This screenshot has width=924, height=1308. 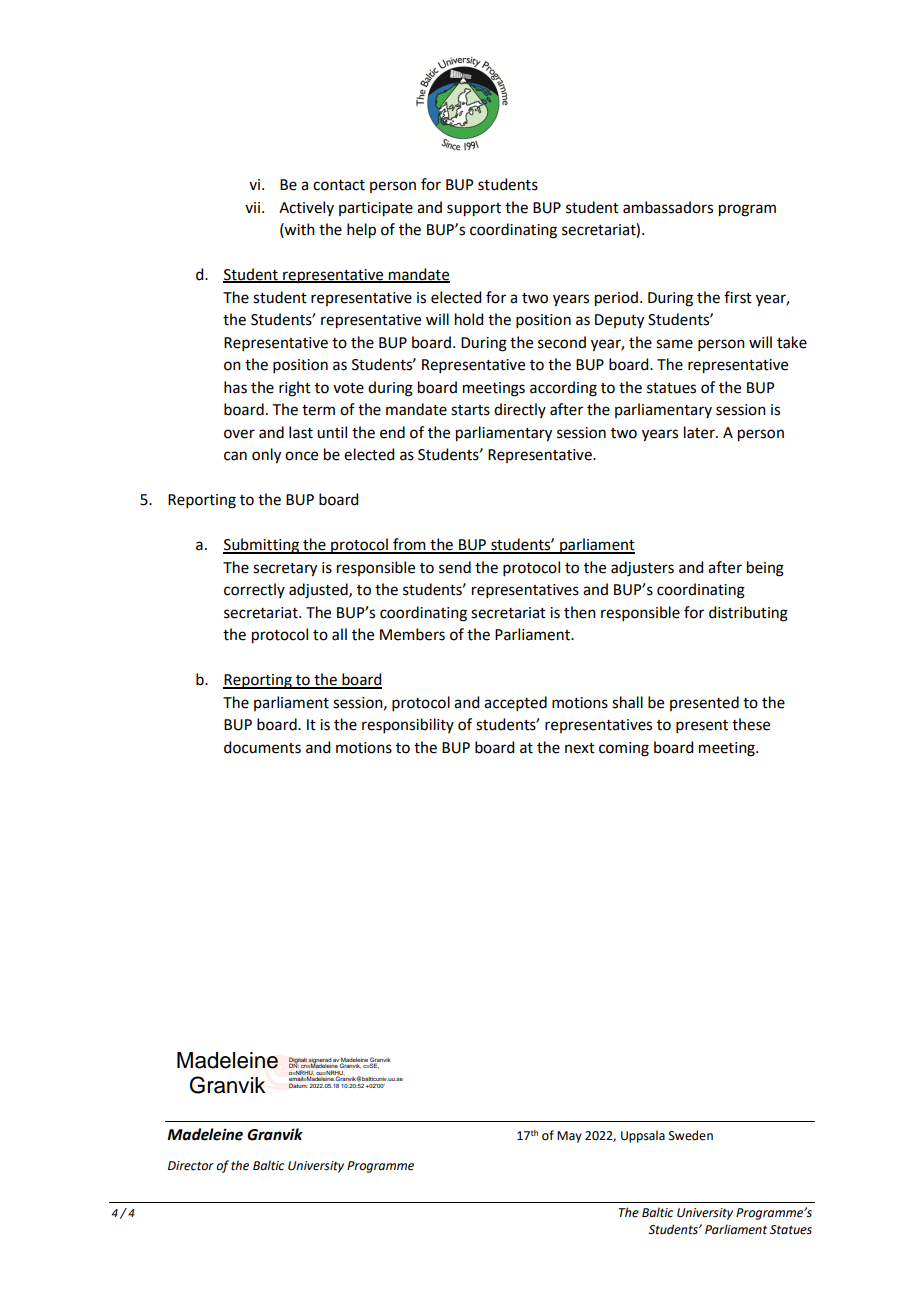 I want to click on documents, so click(x=262, y=747).
